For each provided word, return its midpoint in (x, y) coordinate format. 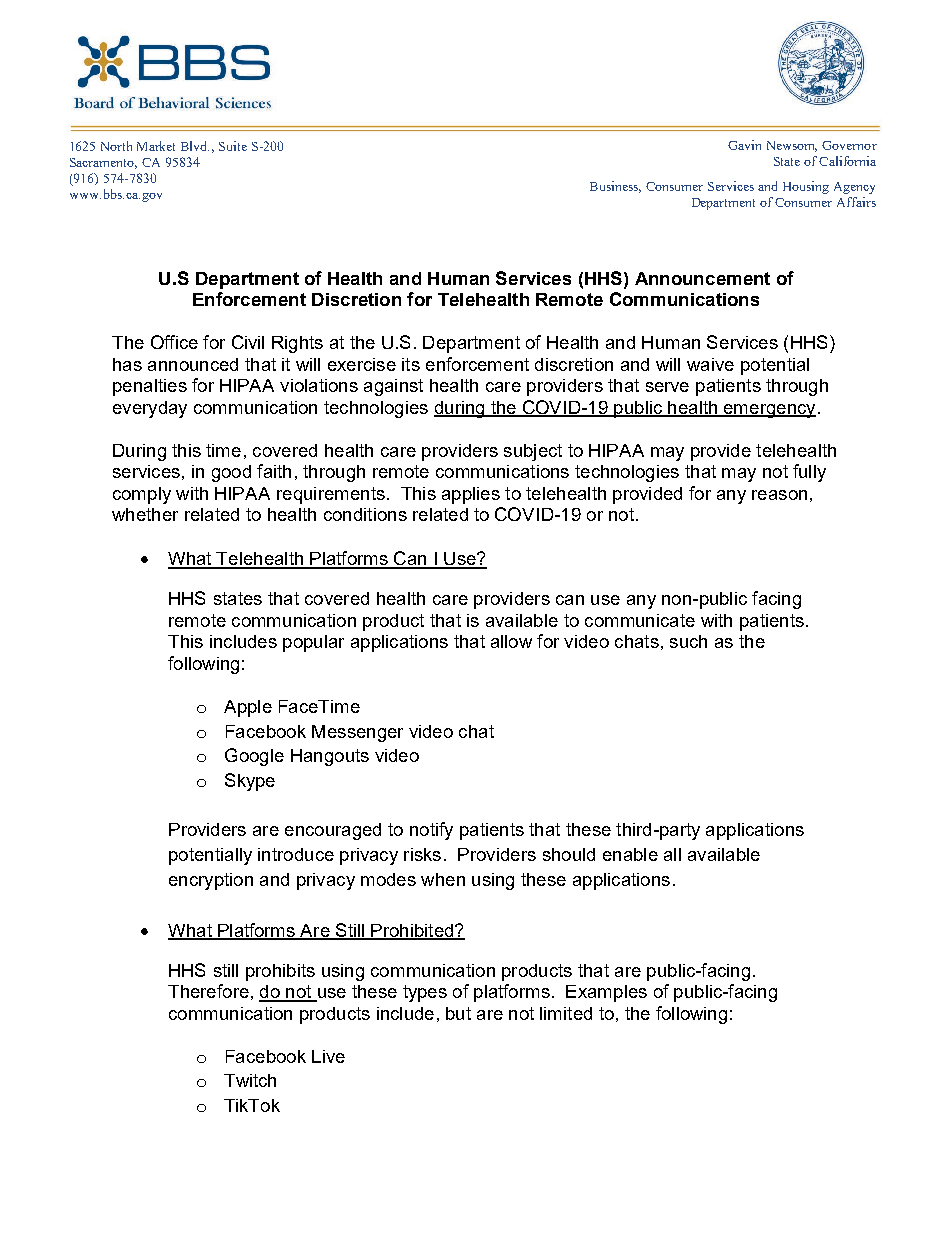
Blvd (195, 146)
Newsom (792, 146)
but (458, 1013)
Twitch (250, 1080)
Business (615, 187)
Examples (606, 993)
